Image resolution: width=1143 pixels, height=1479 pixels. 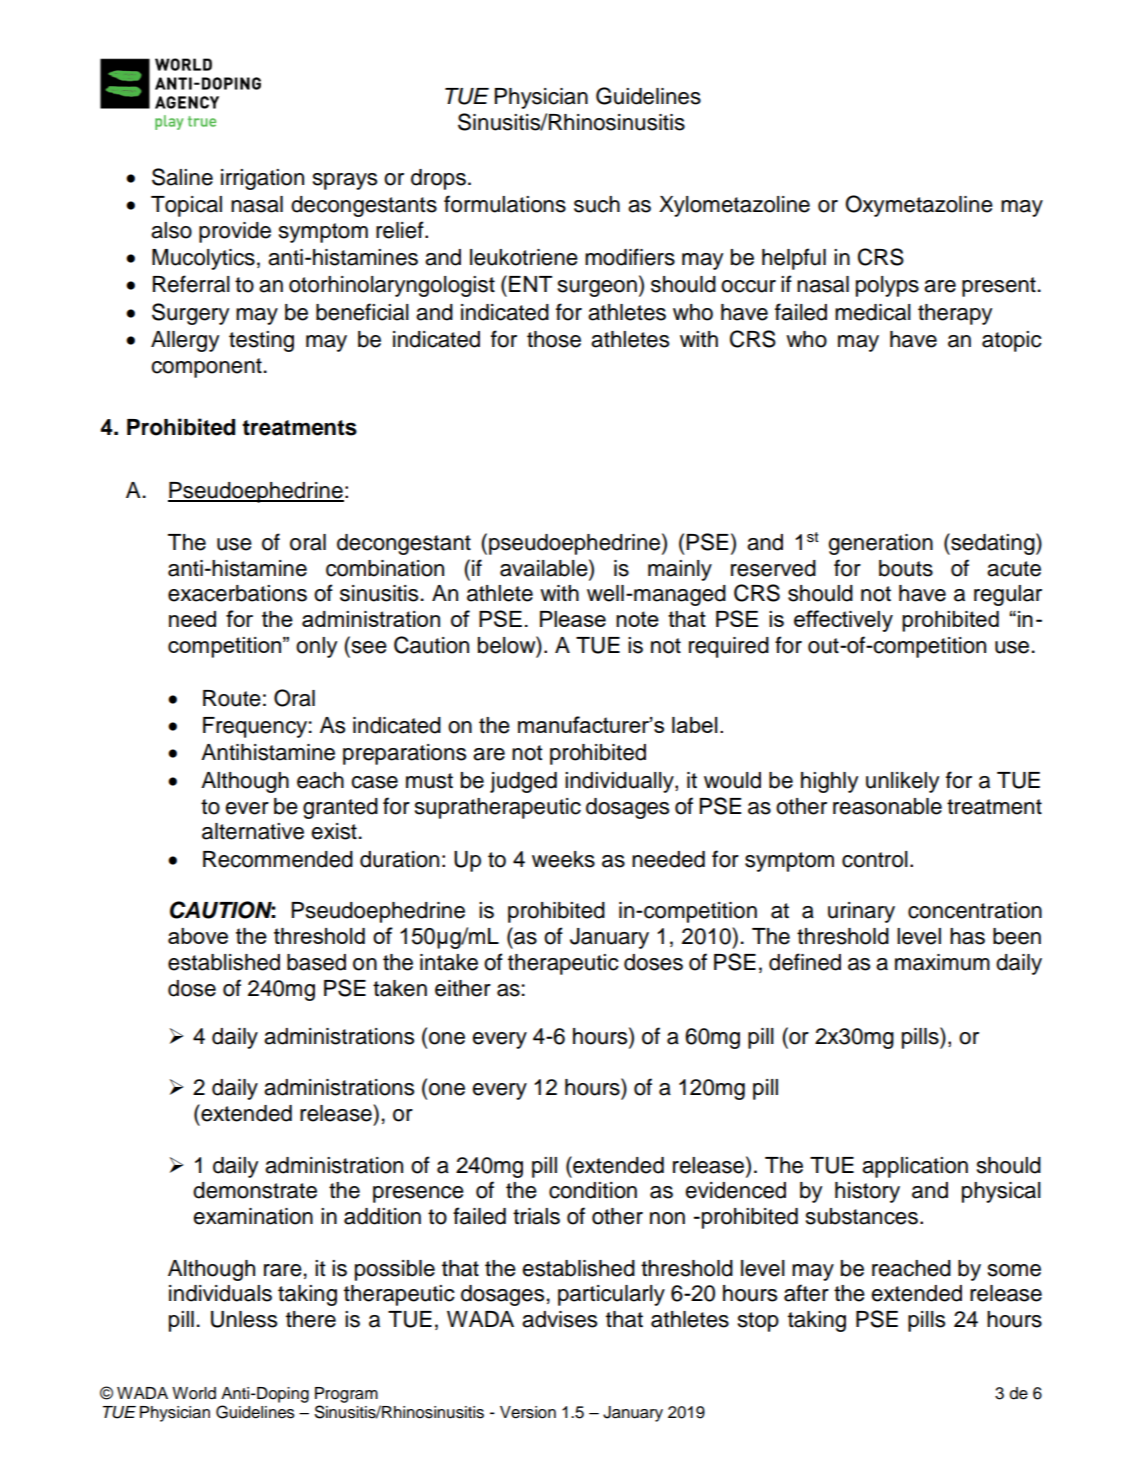 What do you see at coordinates (346, 1395) in the screenshot?
I see `Program` at bounding box center [346, 1395].
